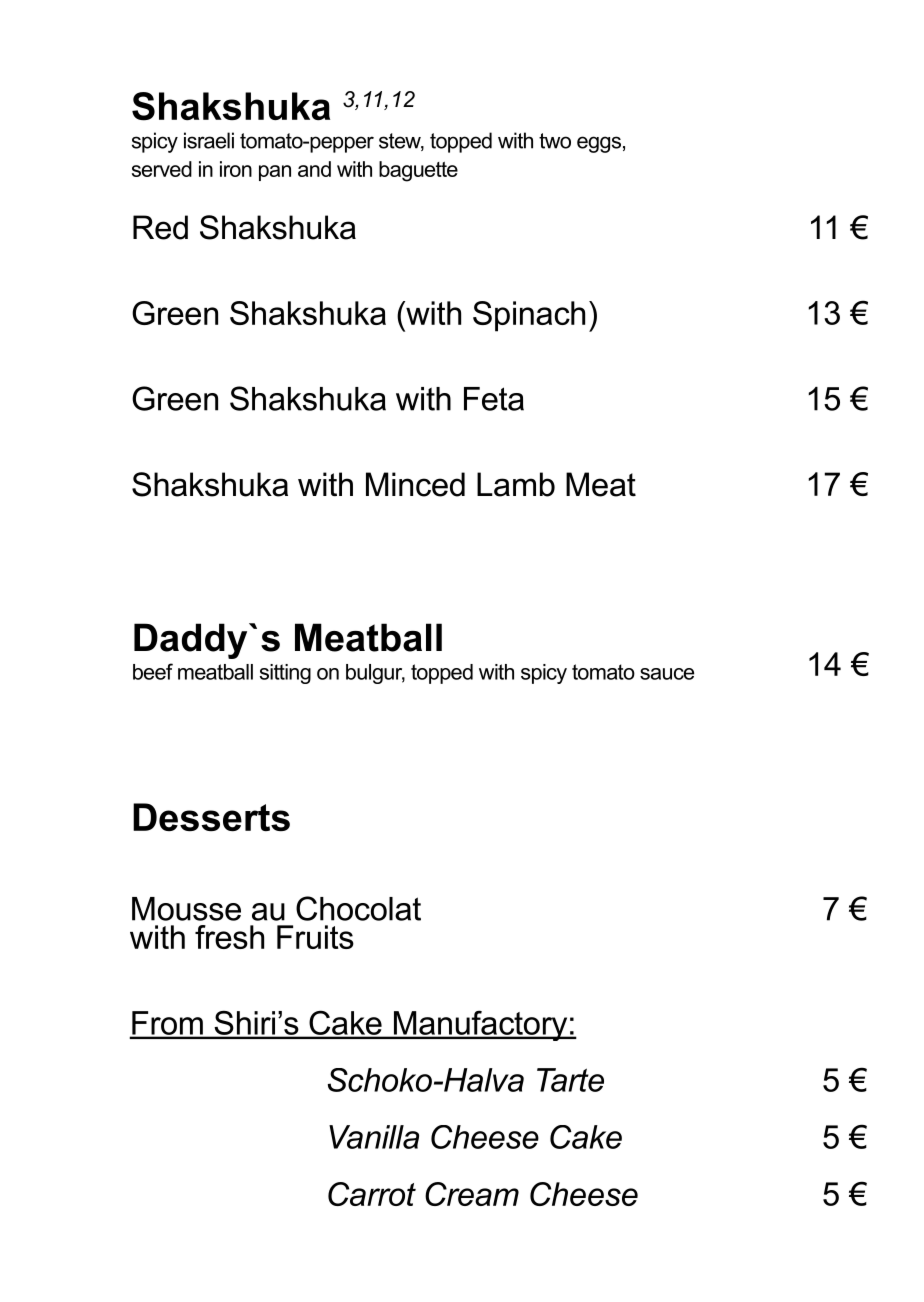 This screenshot has width=924, height=1302. I want to click on Lamb, so click(516, 484).
